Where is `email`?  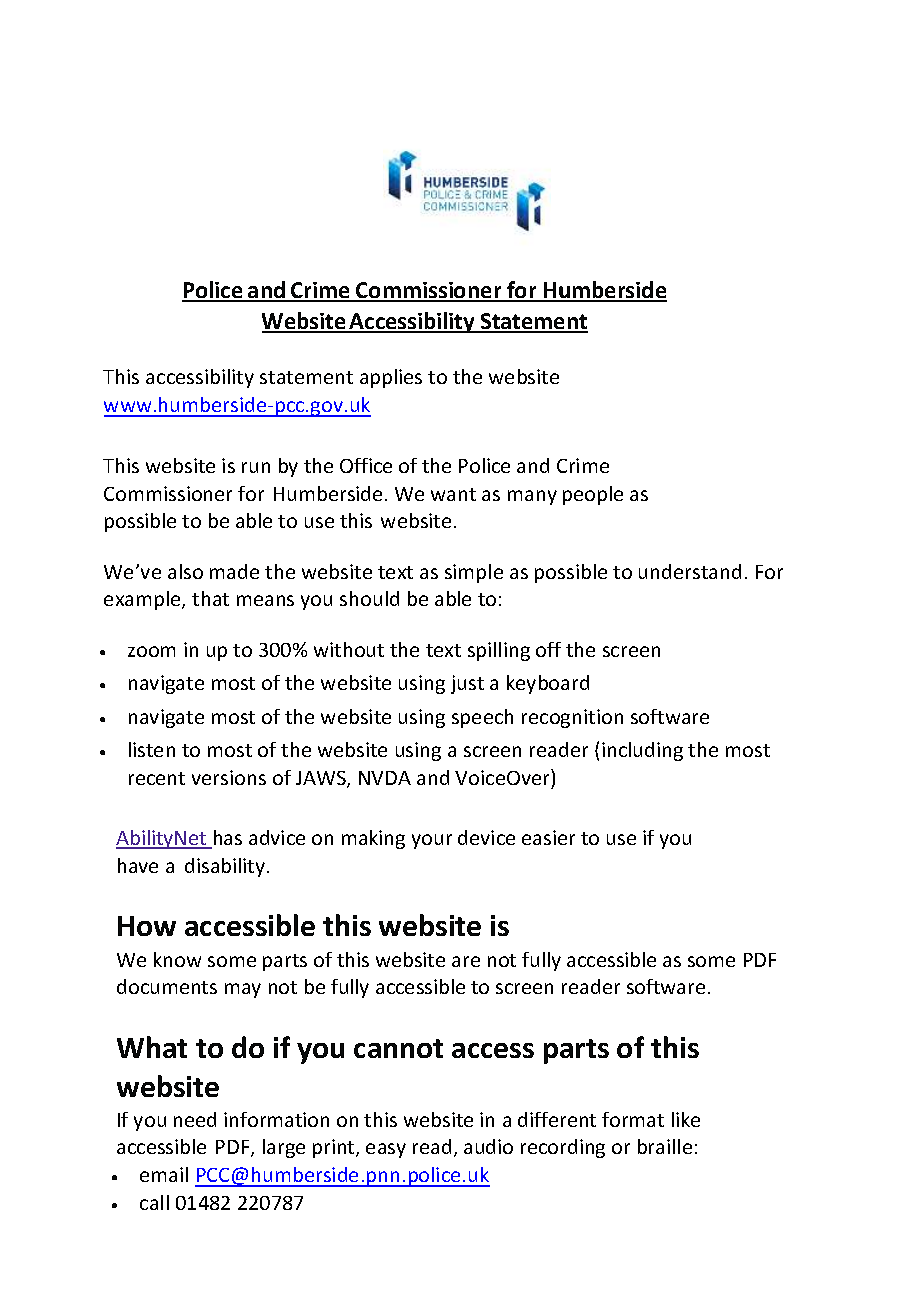 email is located at coordinates (164, 1174).
